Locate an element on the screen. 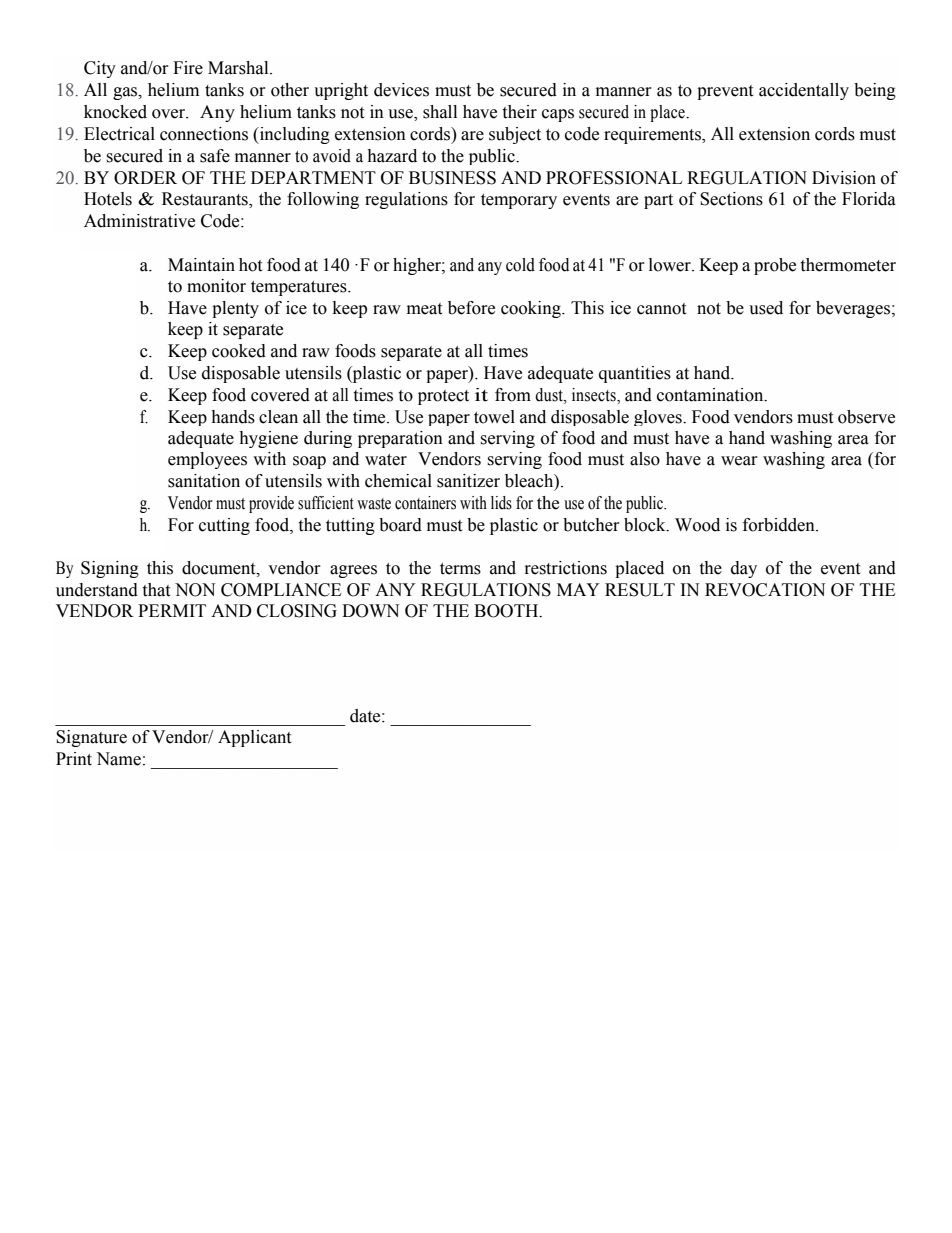 This screenshot has height=1233, width=952. cutting is located at coordinates (224, 526).
